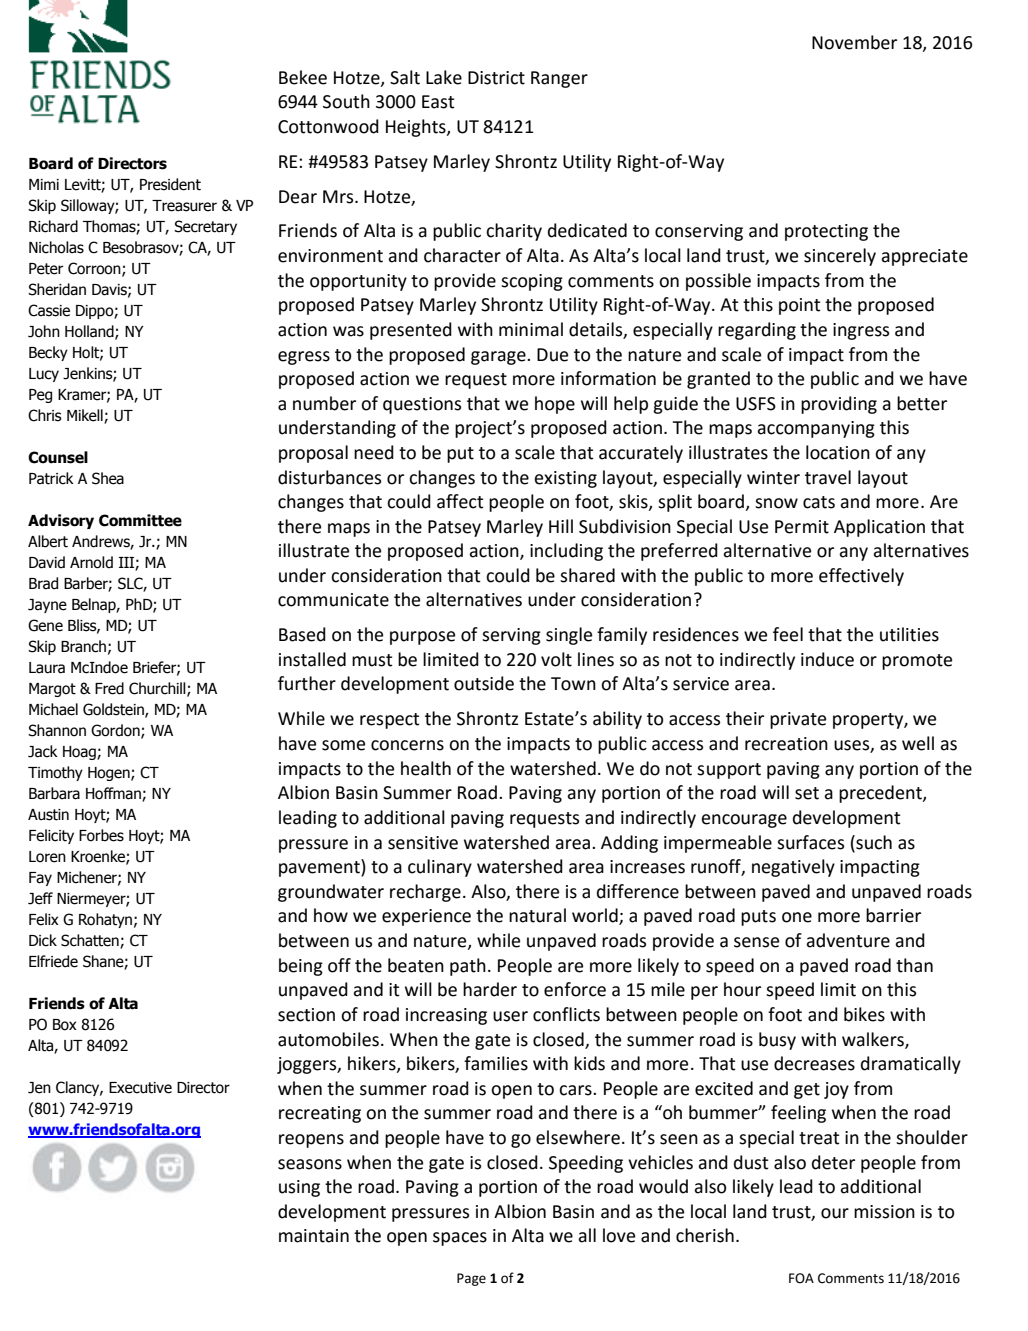  I want to click on President, so click(170, 184).
